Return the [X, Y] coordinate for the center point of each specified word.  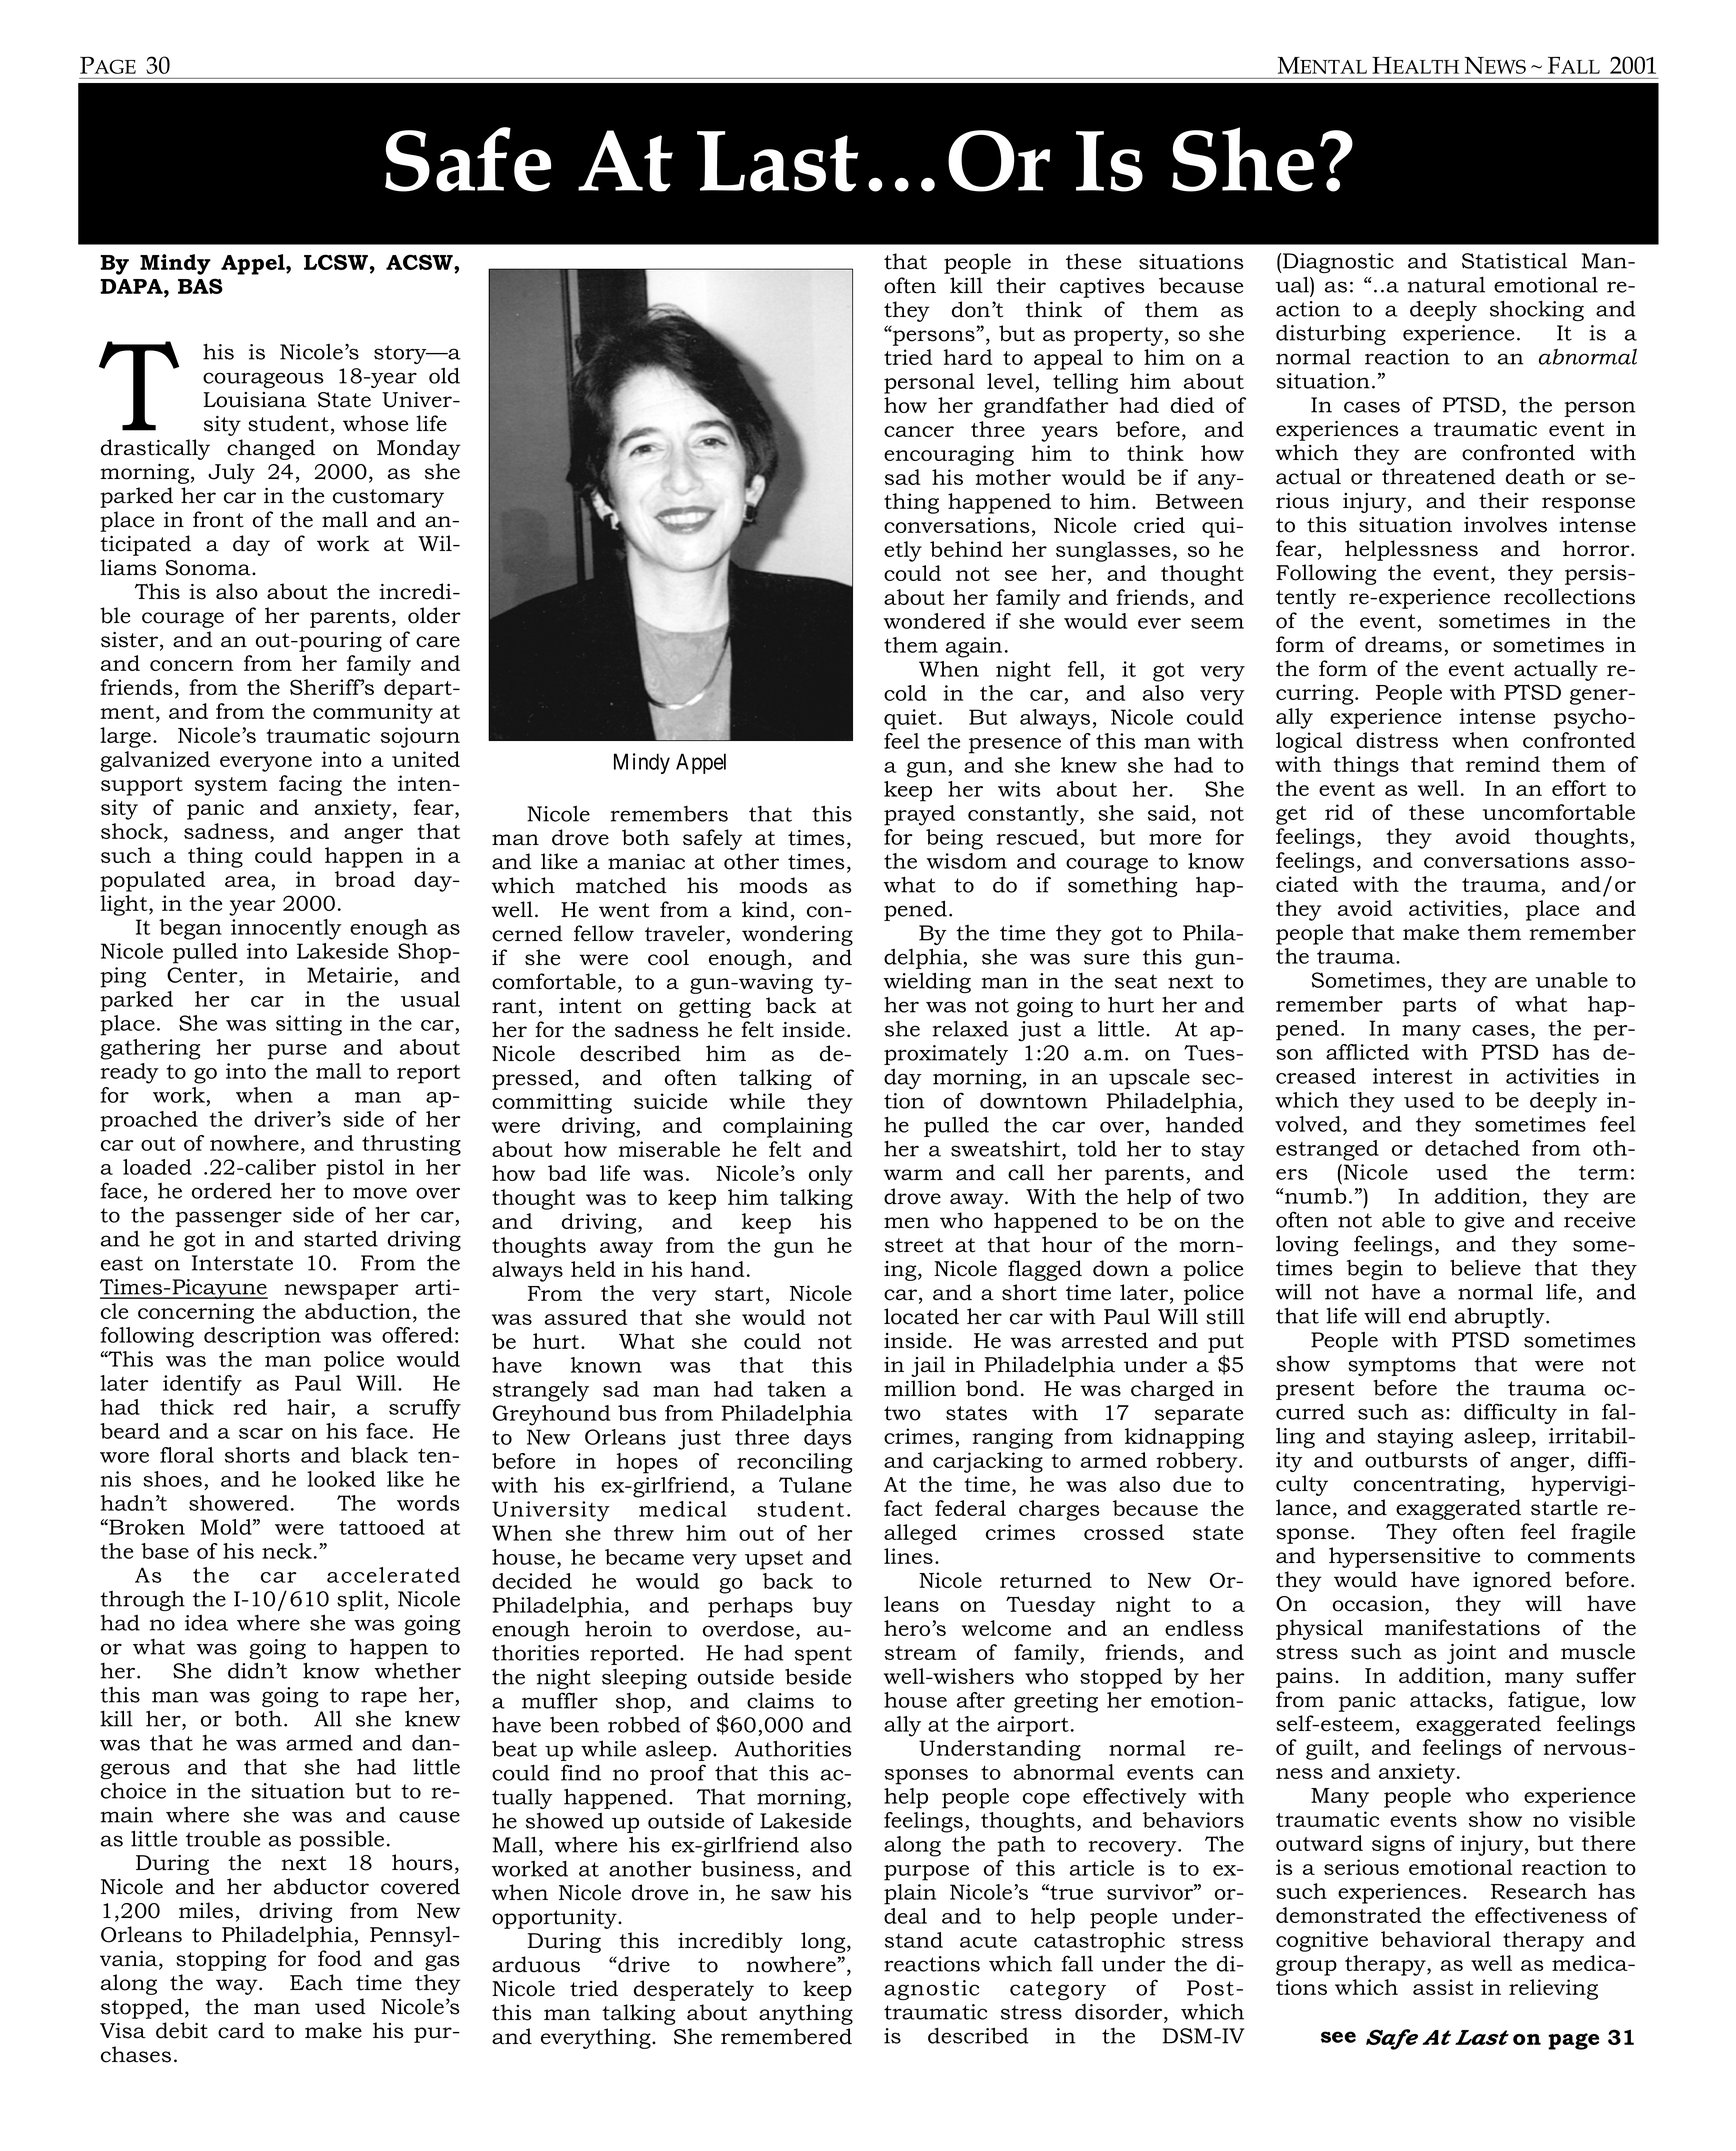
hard [968, 357]
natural [1446, 284]
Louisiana [255, 400]
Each [316, 1982]
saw [791, 1895]
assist [1443, 1987]
